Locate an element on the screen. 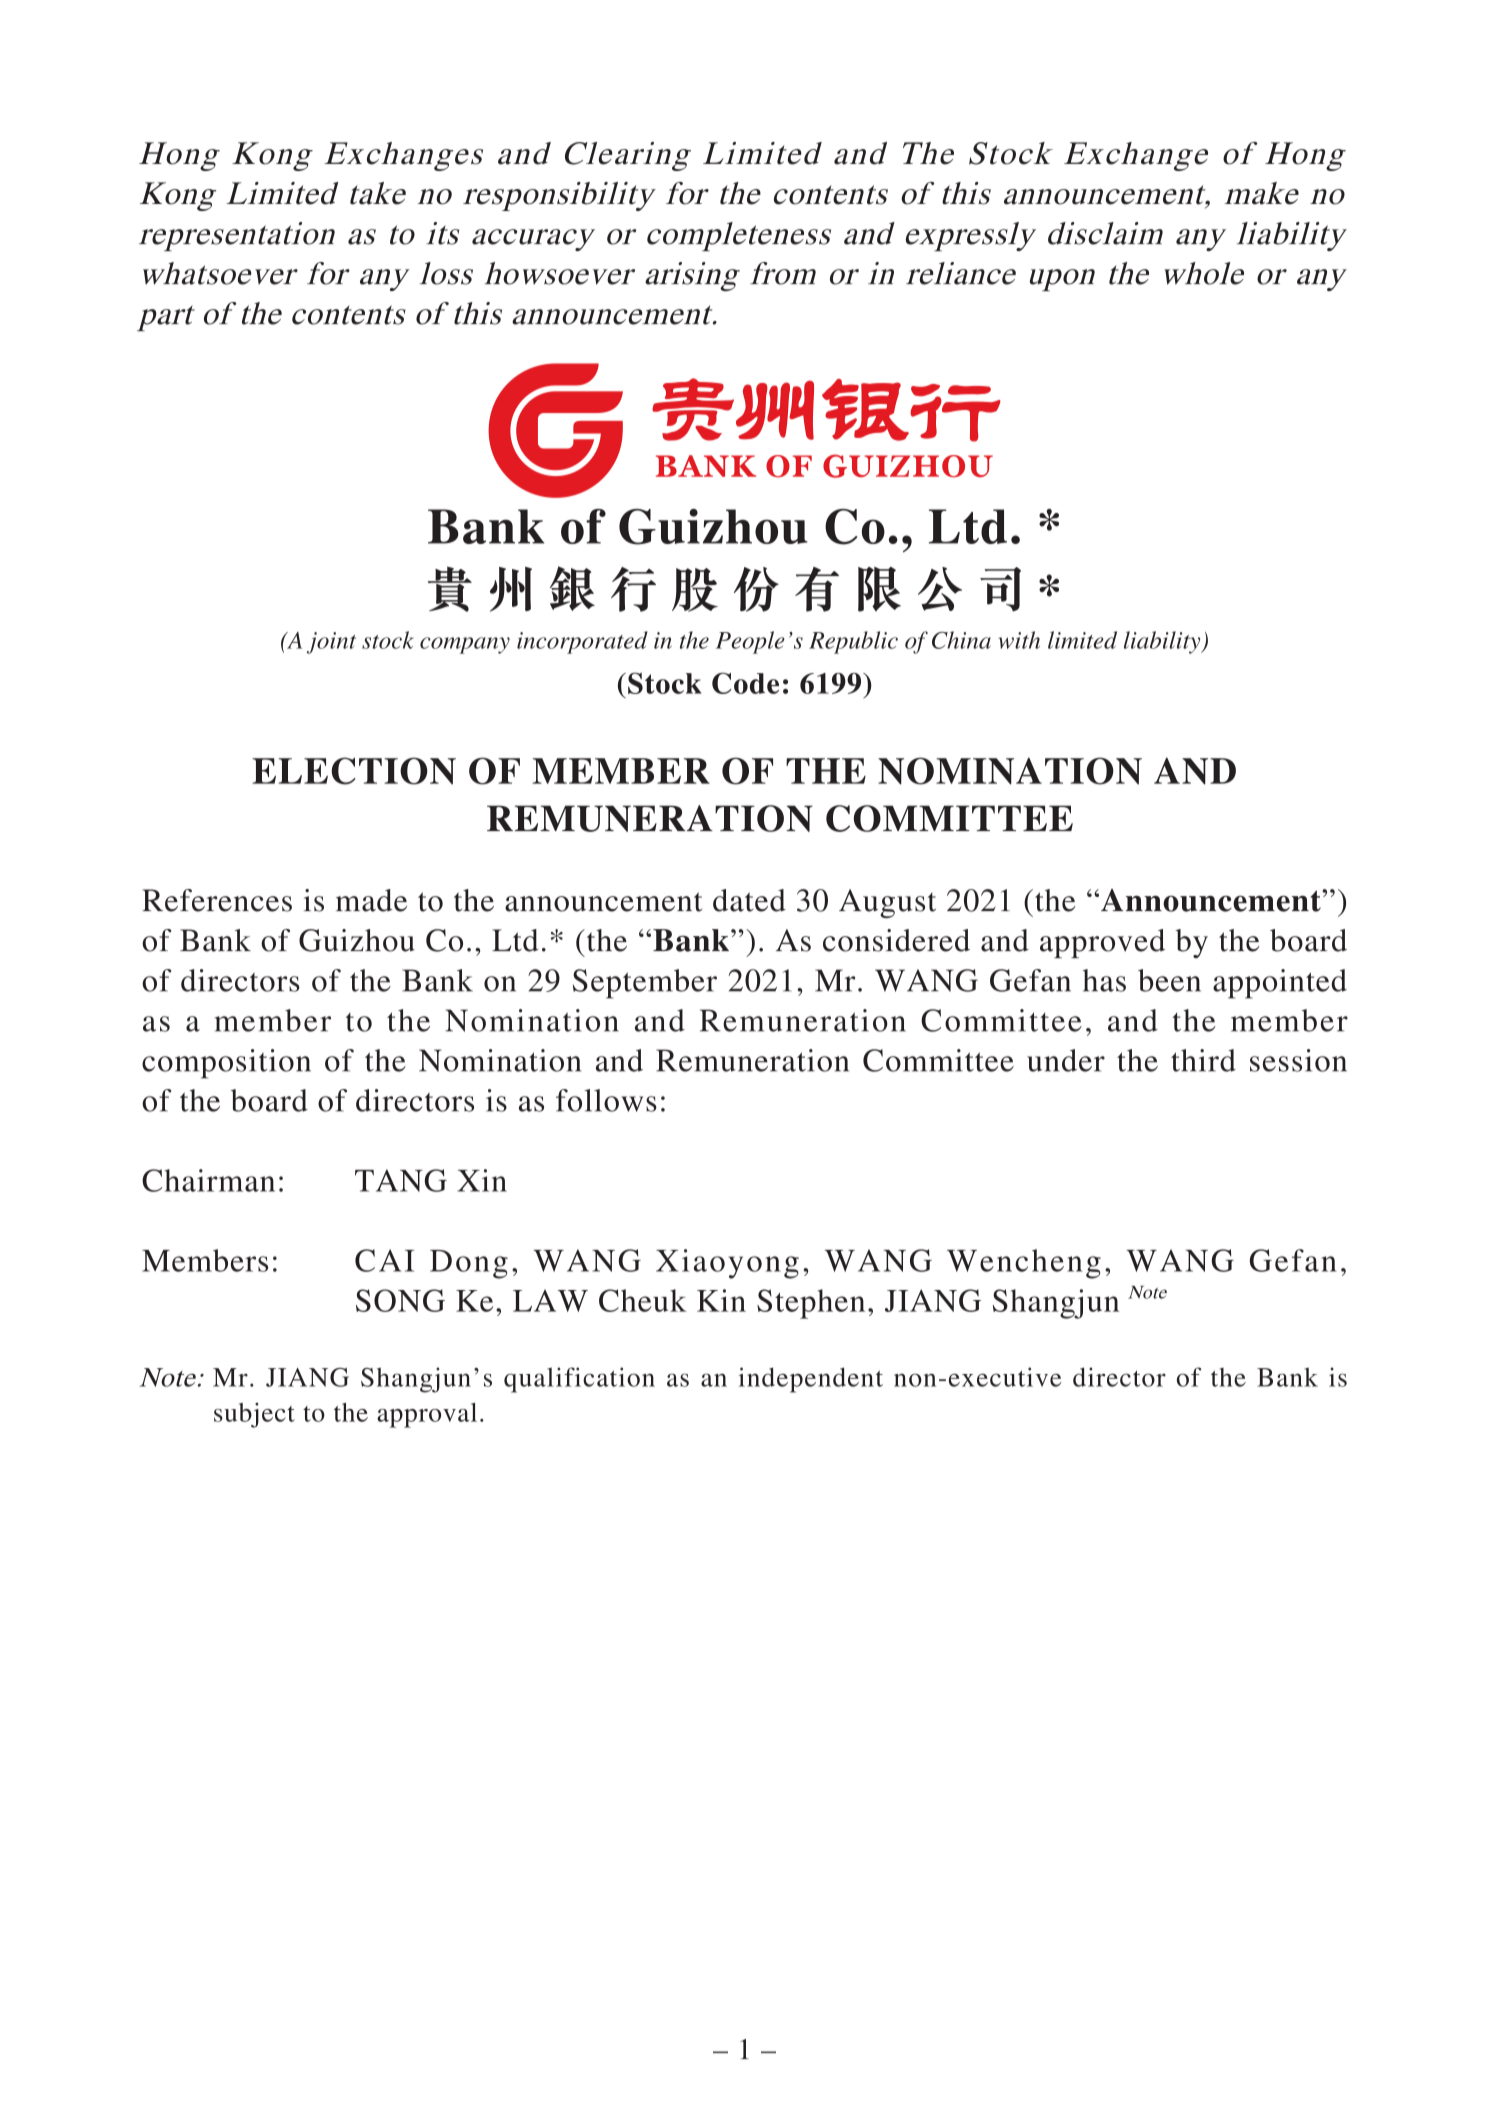 This screenshot has width=1489, height=2106. subject is located at coordinates (254, 1415).
